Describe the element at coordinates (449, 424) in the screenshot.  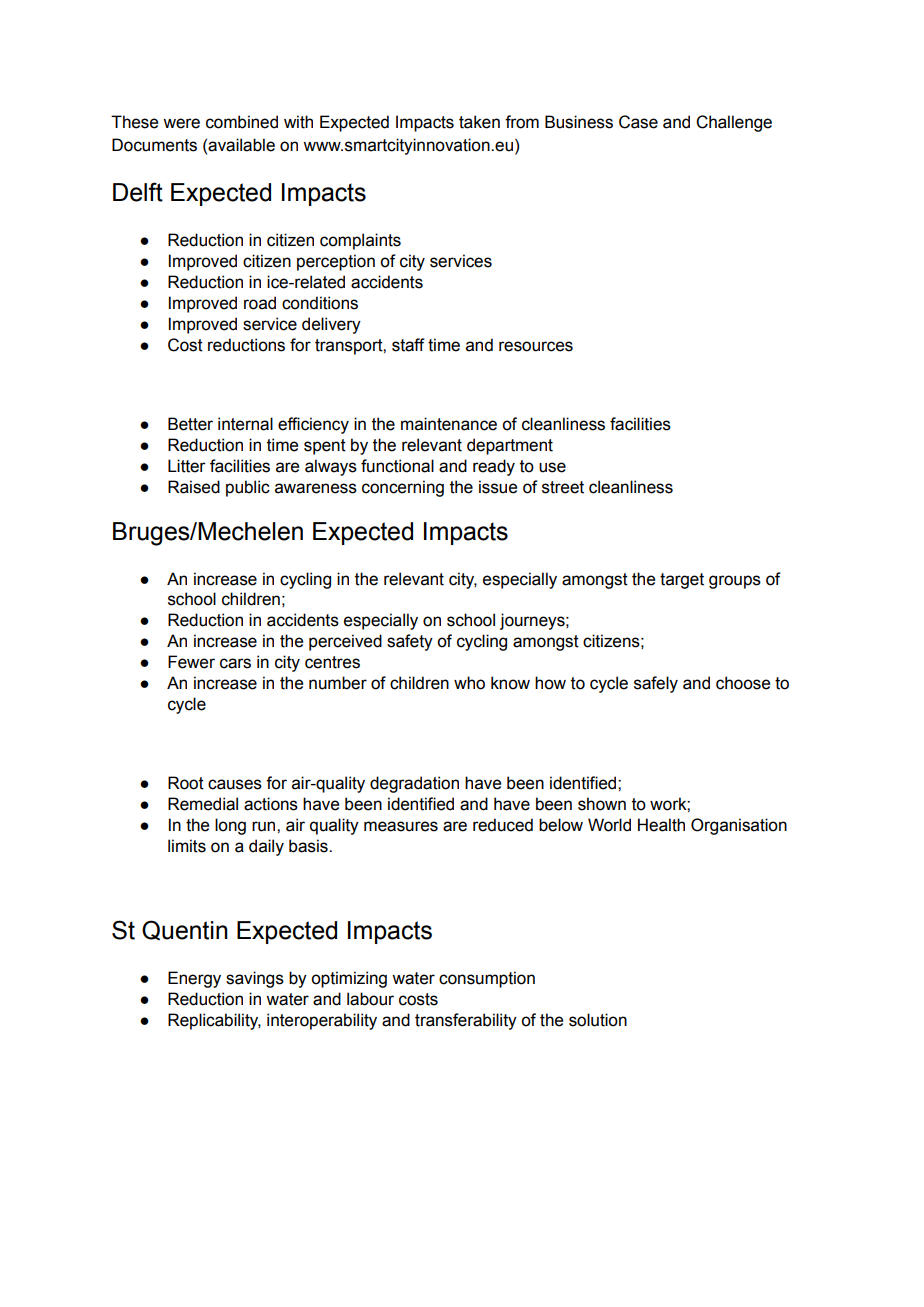
I see `maintenance` at that location.
